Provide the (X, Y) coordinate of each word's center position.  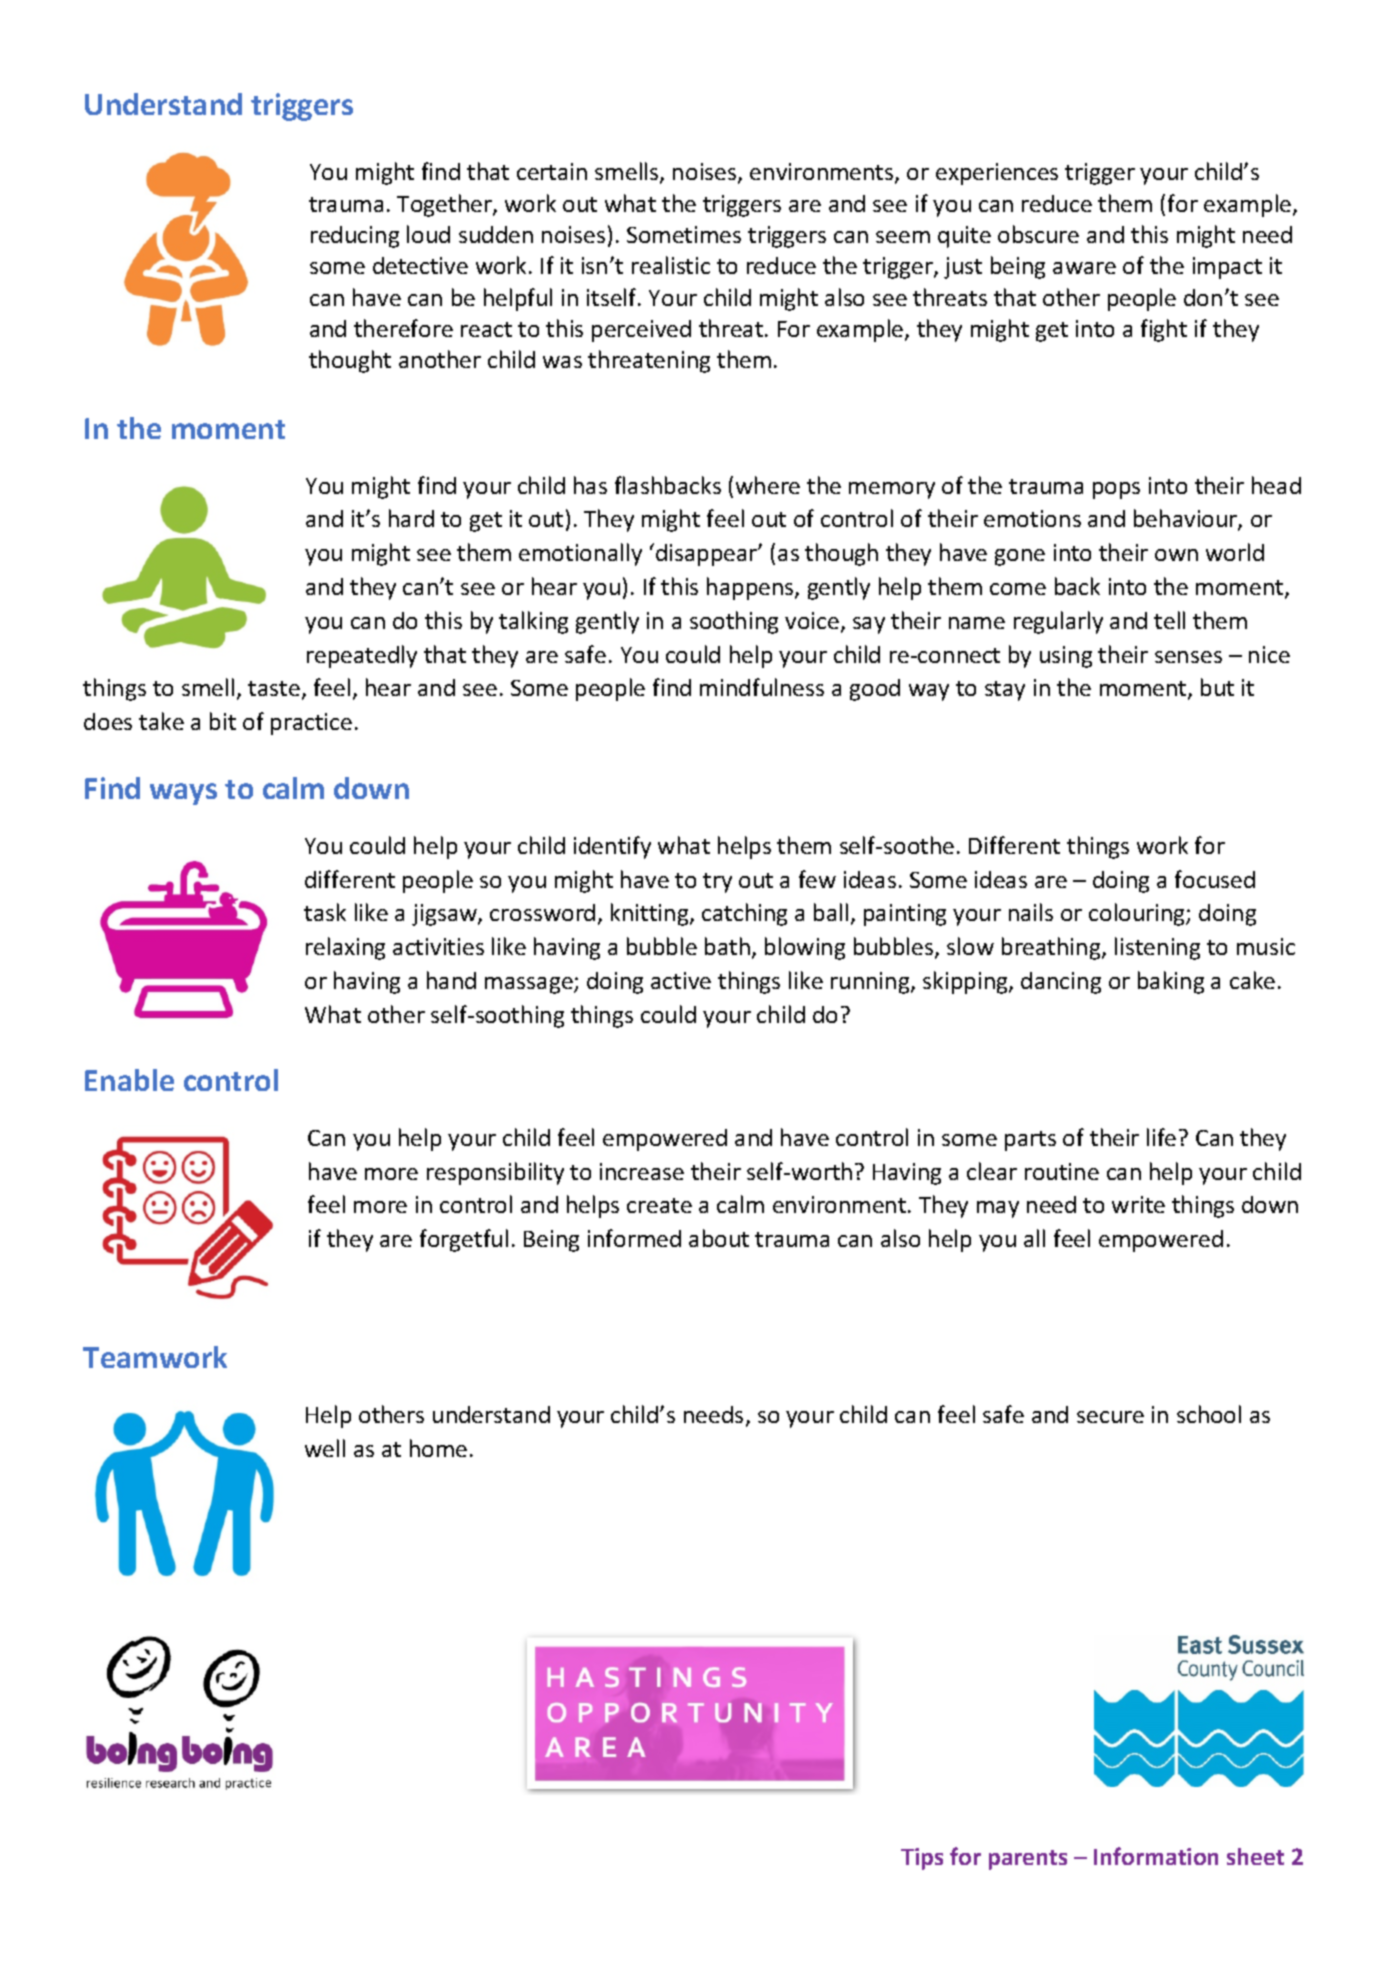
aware (1084, 268)
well (325, 1448)
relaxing (345, 948)
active (681, 980)
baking (1171, 982)
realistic (671, 265)
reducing (355, 237)
